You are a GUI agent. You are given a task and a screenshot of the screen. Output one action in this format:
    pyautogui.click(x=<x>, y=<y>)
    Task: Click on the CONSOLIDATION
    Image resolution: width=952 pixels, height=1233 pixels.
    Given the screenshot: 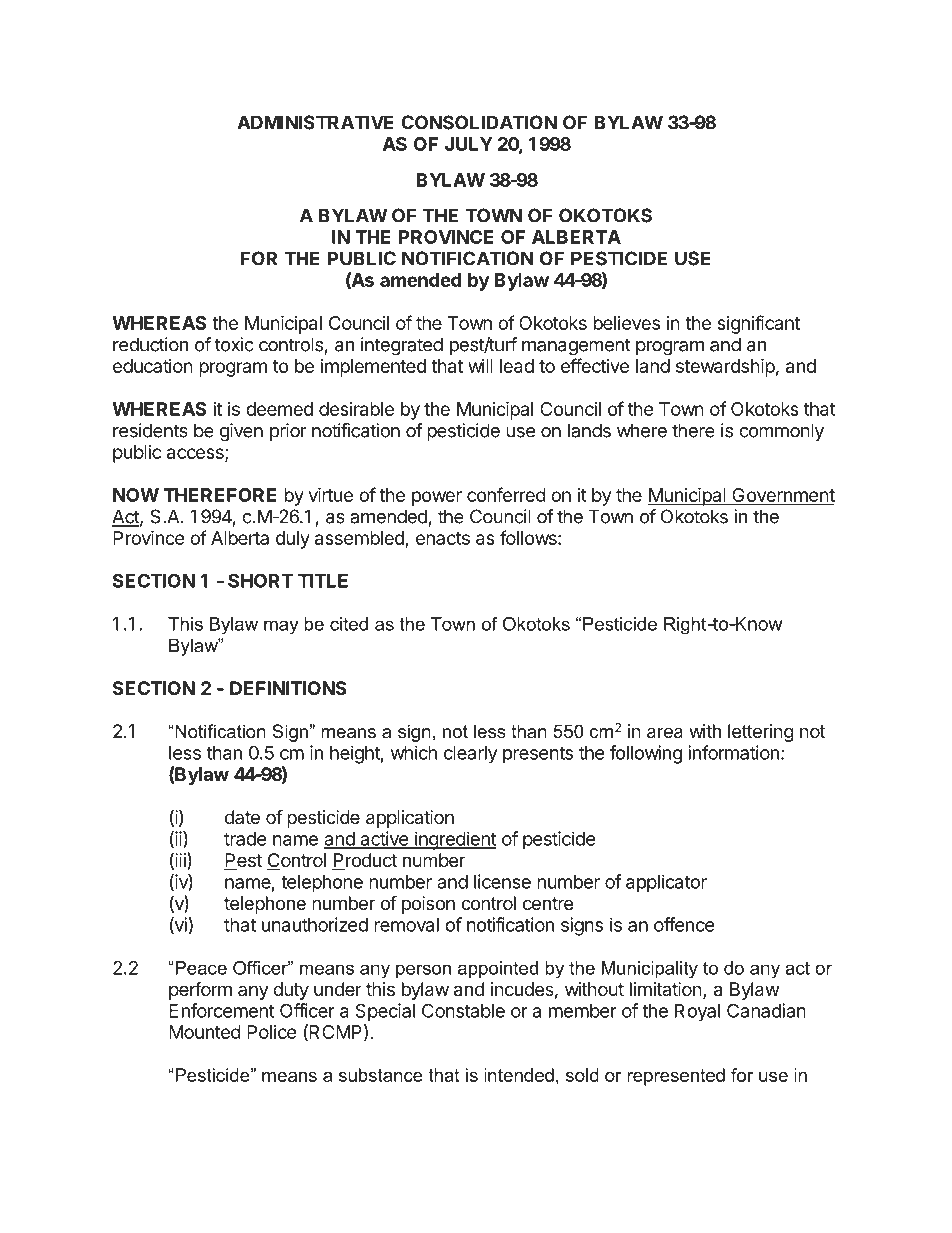 What is the action you would take?
    pyautogui.click(x=479, y=122)
